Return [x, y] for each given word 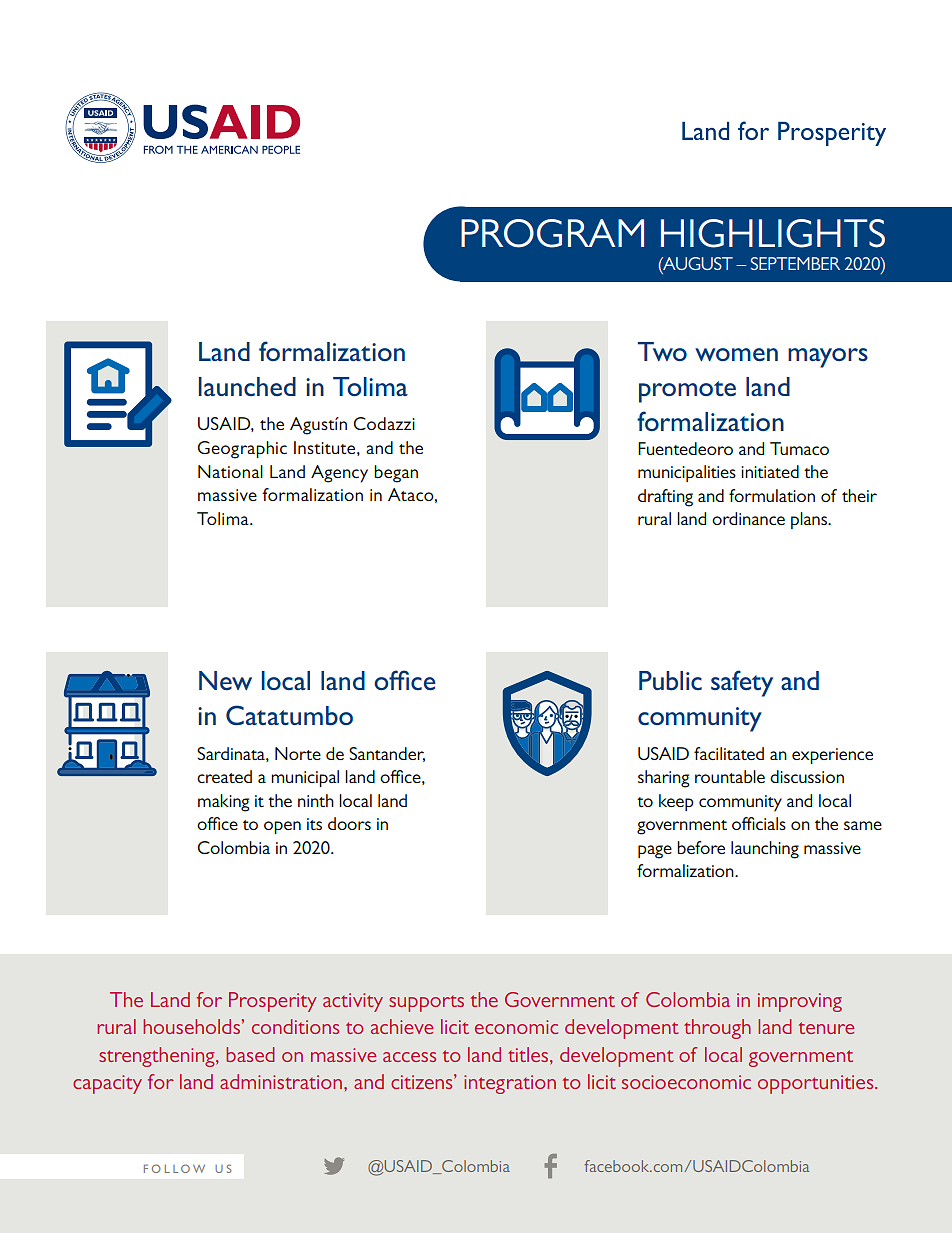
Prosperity [273, 1002]
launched [247, 386]
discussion [807, 776]
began [396, 474]
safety [742, 683]
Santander [387, 754]
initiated [770, 471]
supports [426, 1004]
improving [800, 1002]
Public [670, 681]
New [225, 681]
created [224, 776]
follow [174, 1168]
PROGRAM [552, 233]
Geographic [242, 450]
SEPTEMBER [795, 263]
